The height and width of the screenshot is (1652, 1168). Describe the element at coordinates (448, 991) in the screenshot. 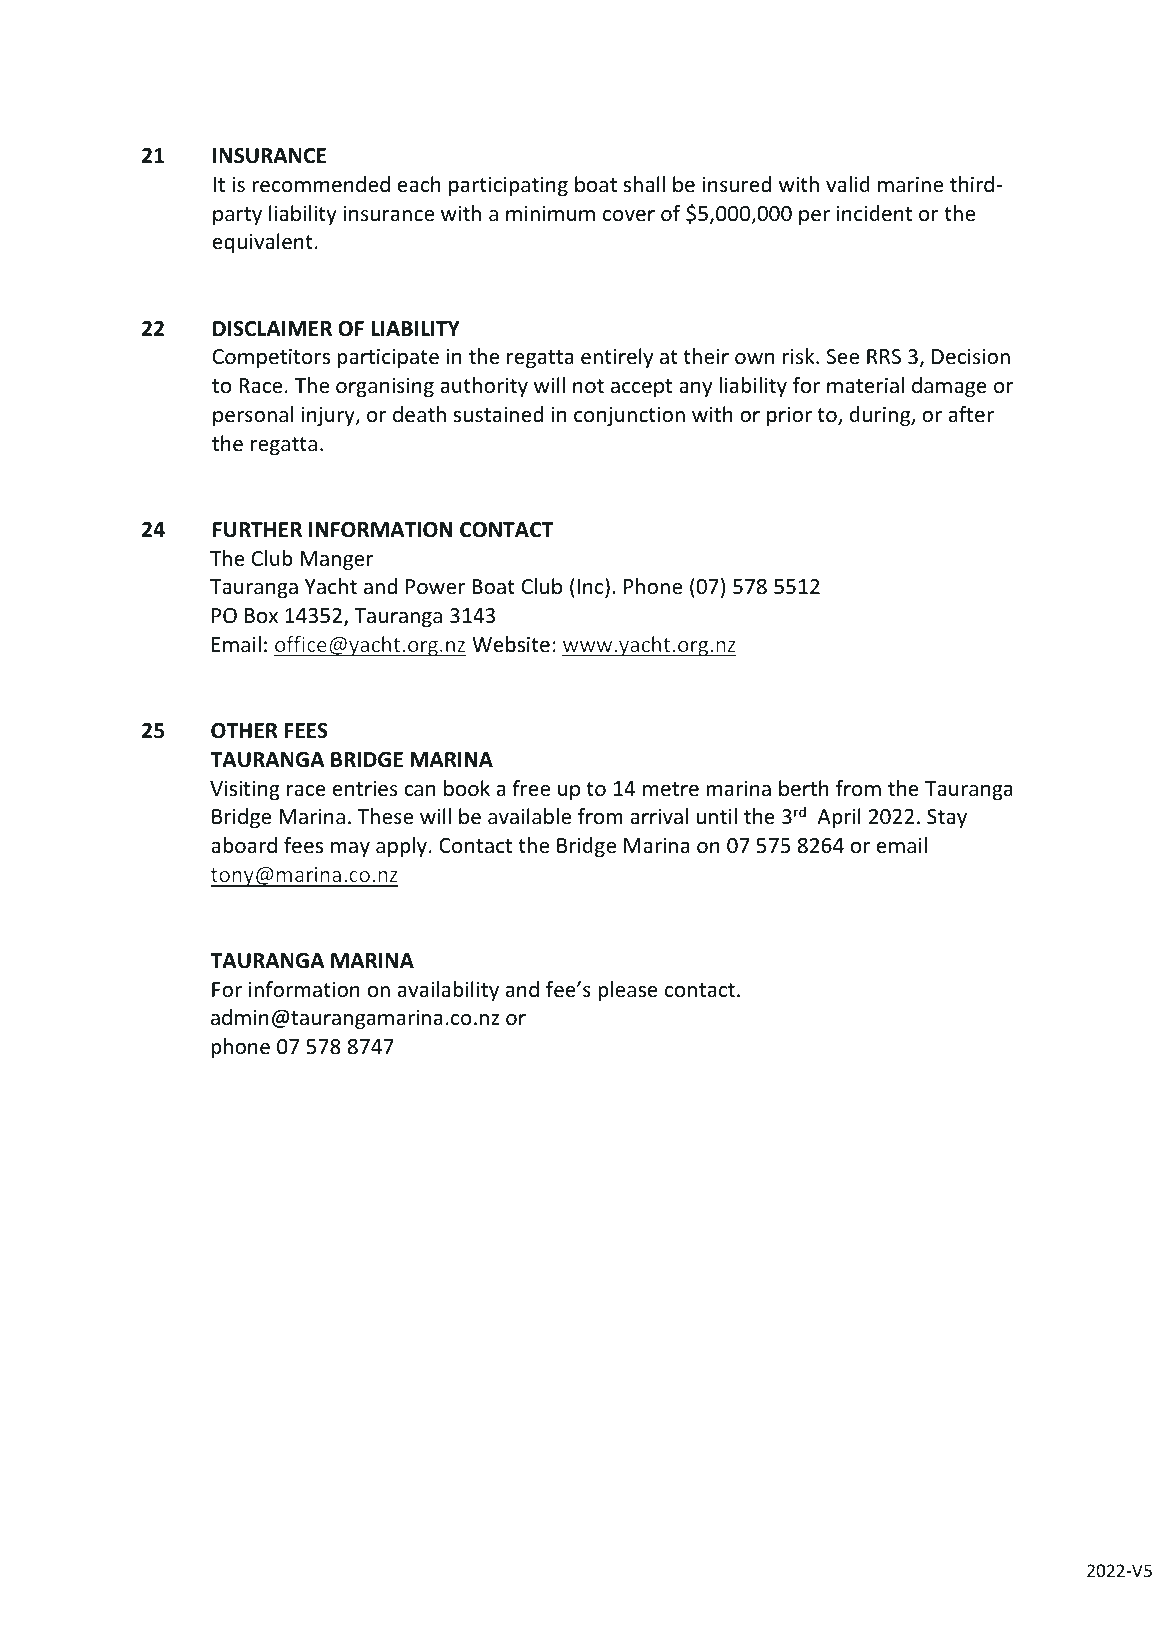

I see `availability` at that location.
